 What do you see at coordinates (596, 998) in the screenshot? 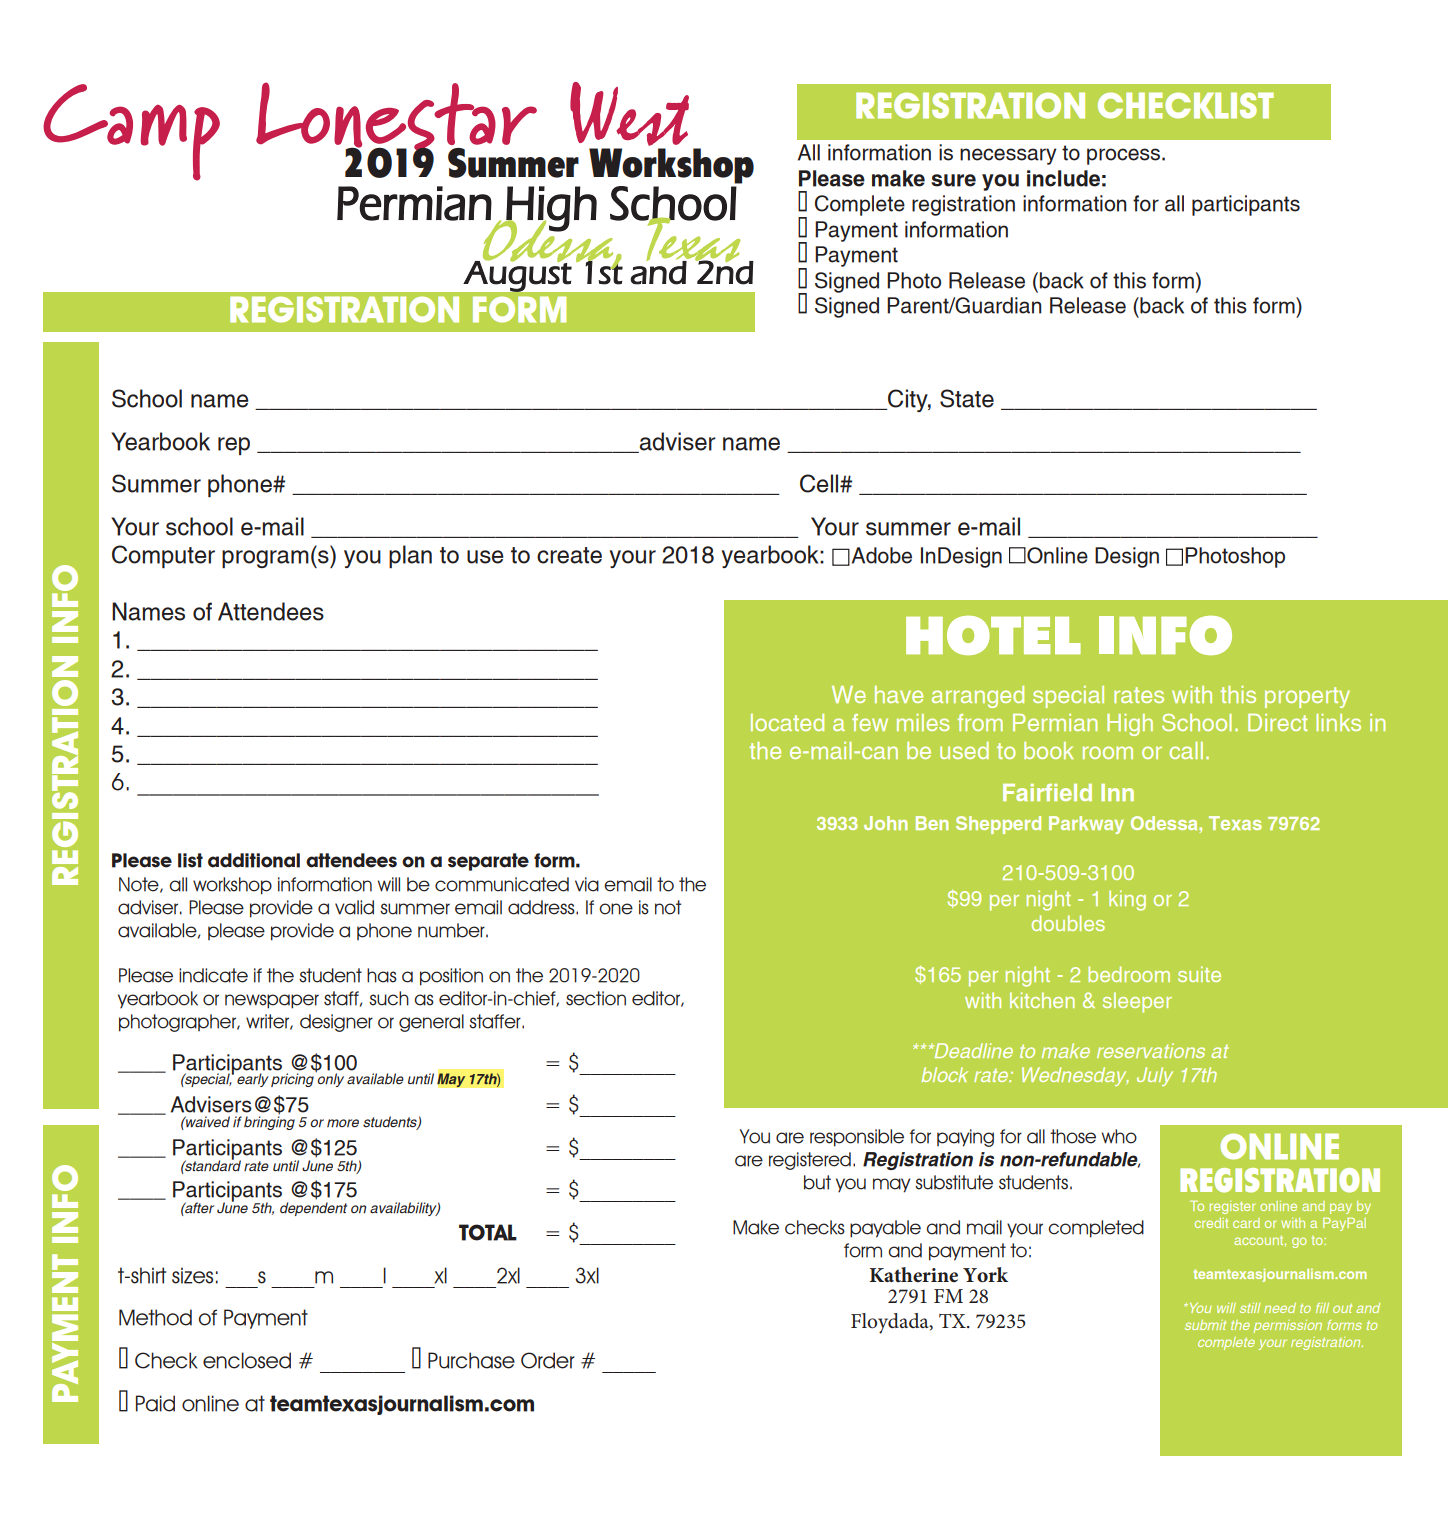
I see `section` at bounding box center [596, 998].
